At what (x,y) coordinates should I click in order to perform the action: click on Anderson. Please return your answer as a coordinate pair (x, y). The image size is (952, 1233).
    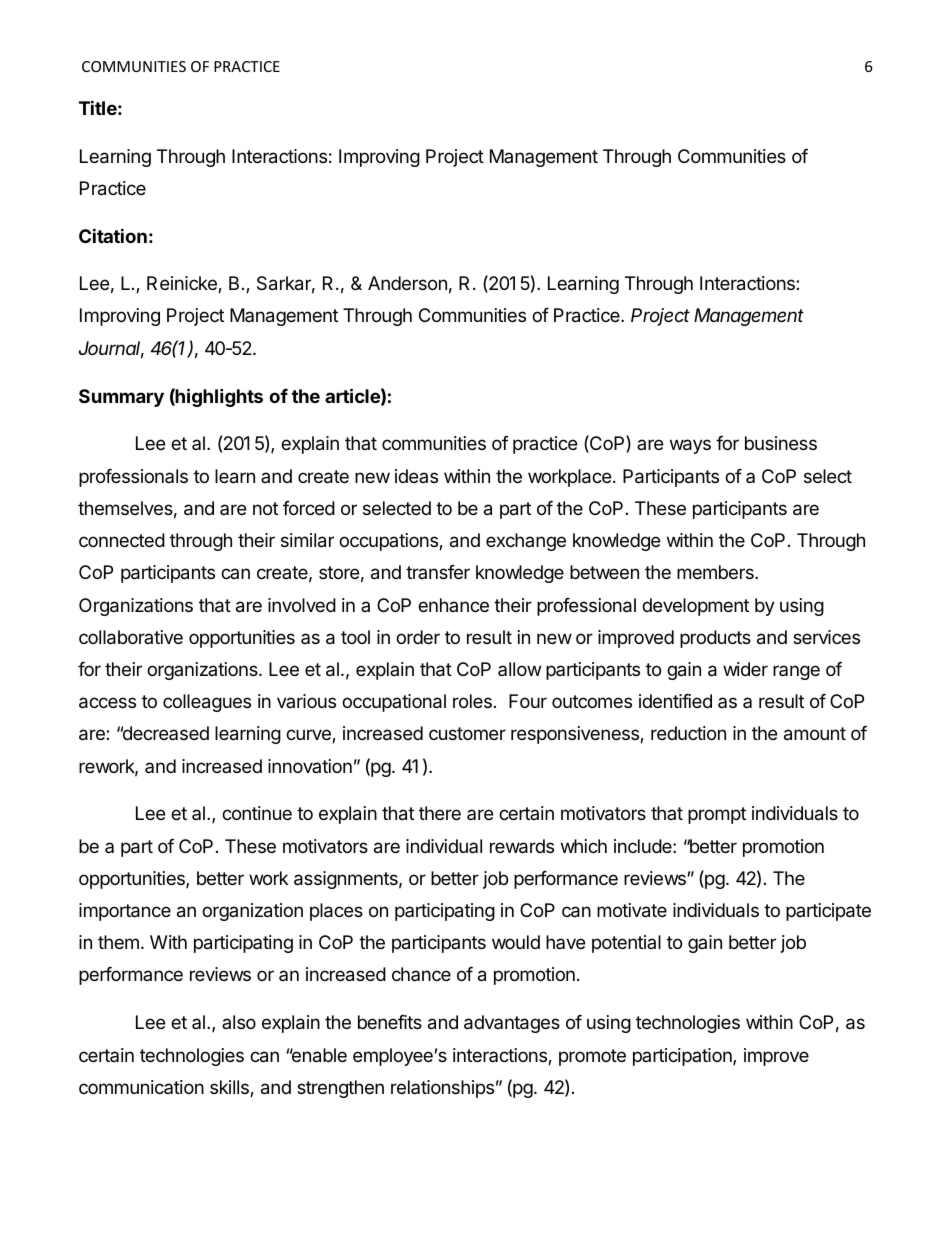
    Looking at the image, I should click on (407, 283).
